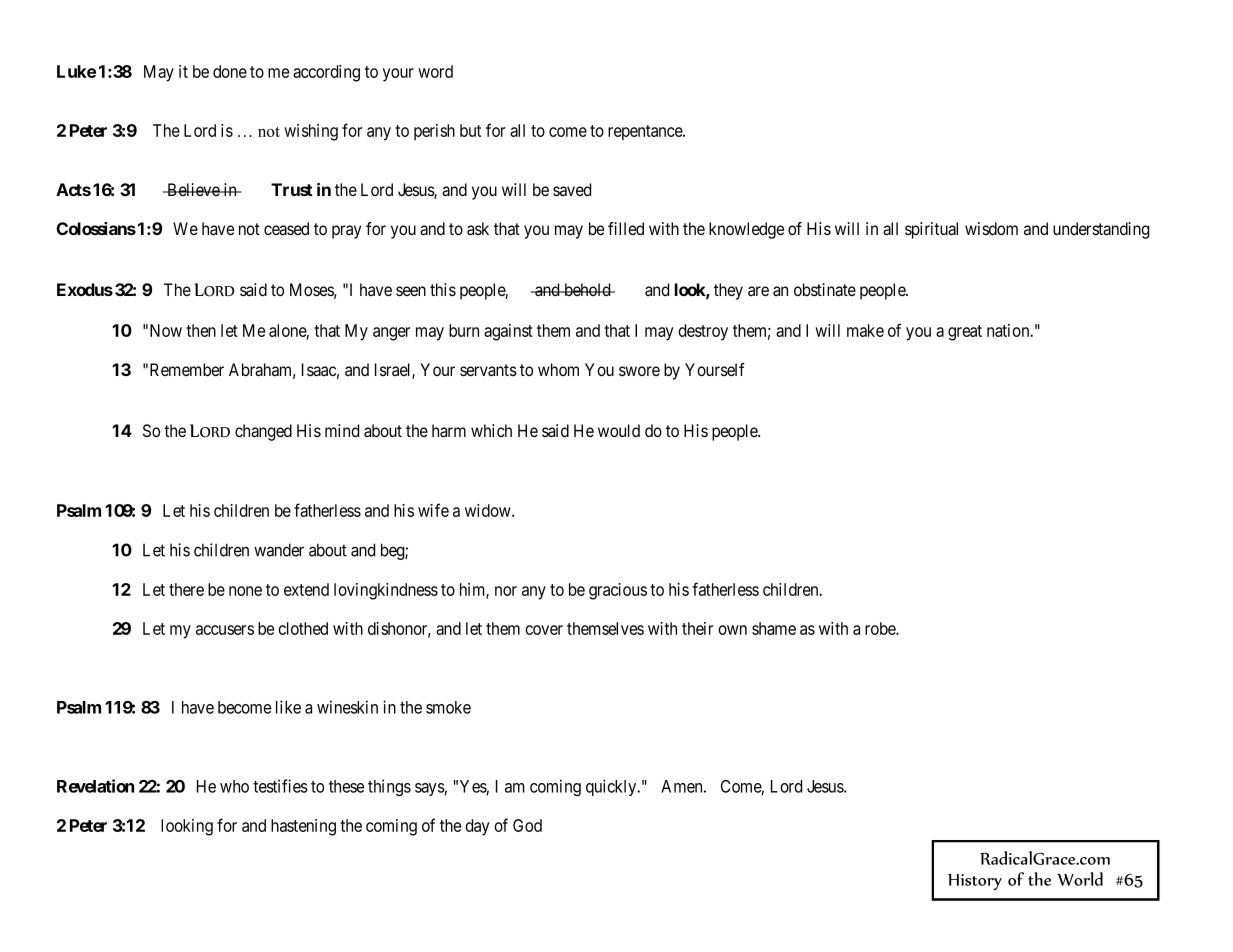  What do you see at coordinates (201, 330) in the page?
I see `then` at bounding box center [201, 330].
